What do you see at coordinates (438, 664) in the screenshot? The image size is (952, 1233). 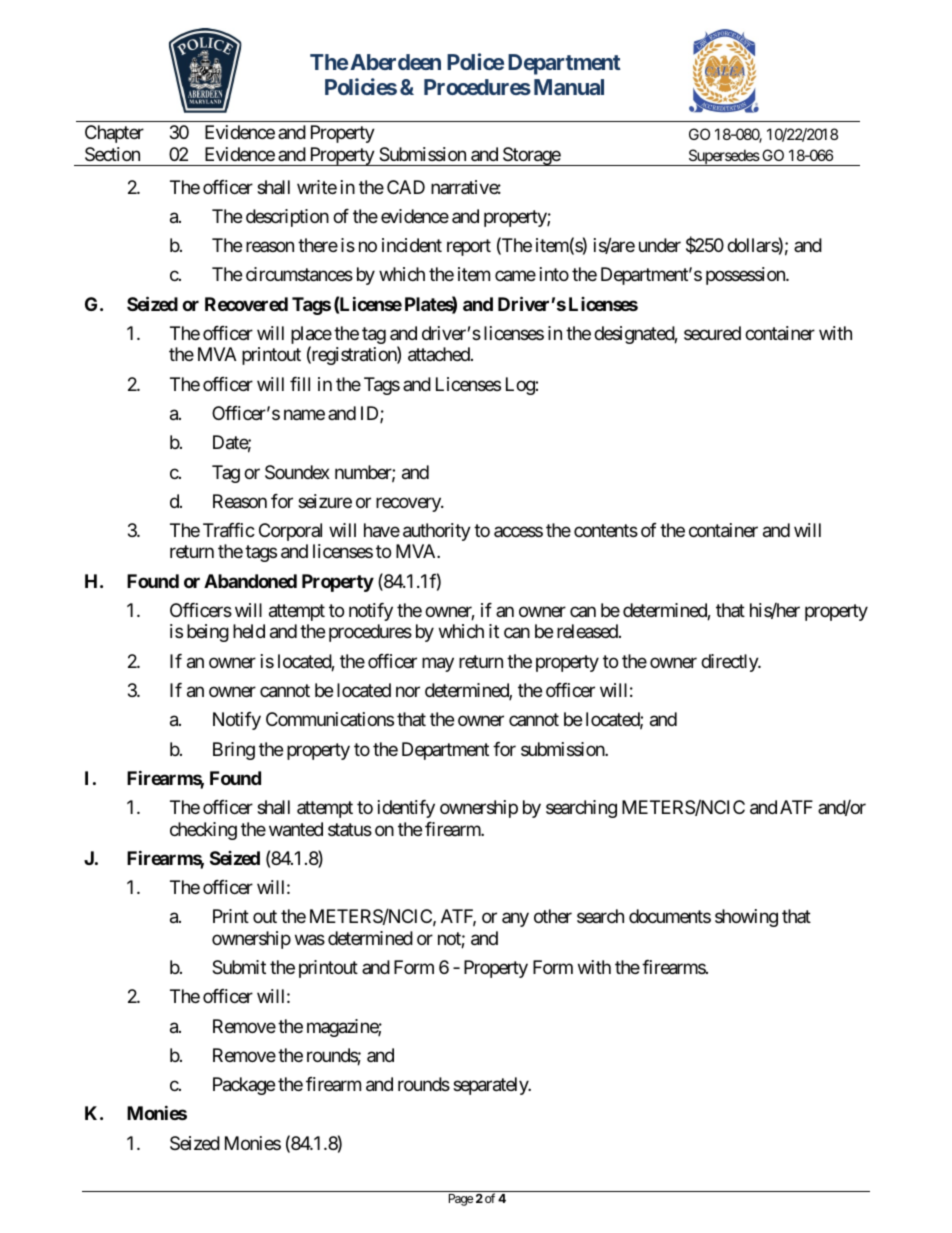 I see `may` at bounding box center [438, 664].
